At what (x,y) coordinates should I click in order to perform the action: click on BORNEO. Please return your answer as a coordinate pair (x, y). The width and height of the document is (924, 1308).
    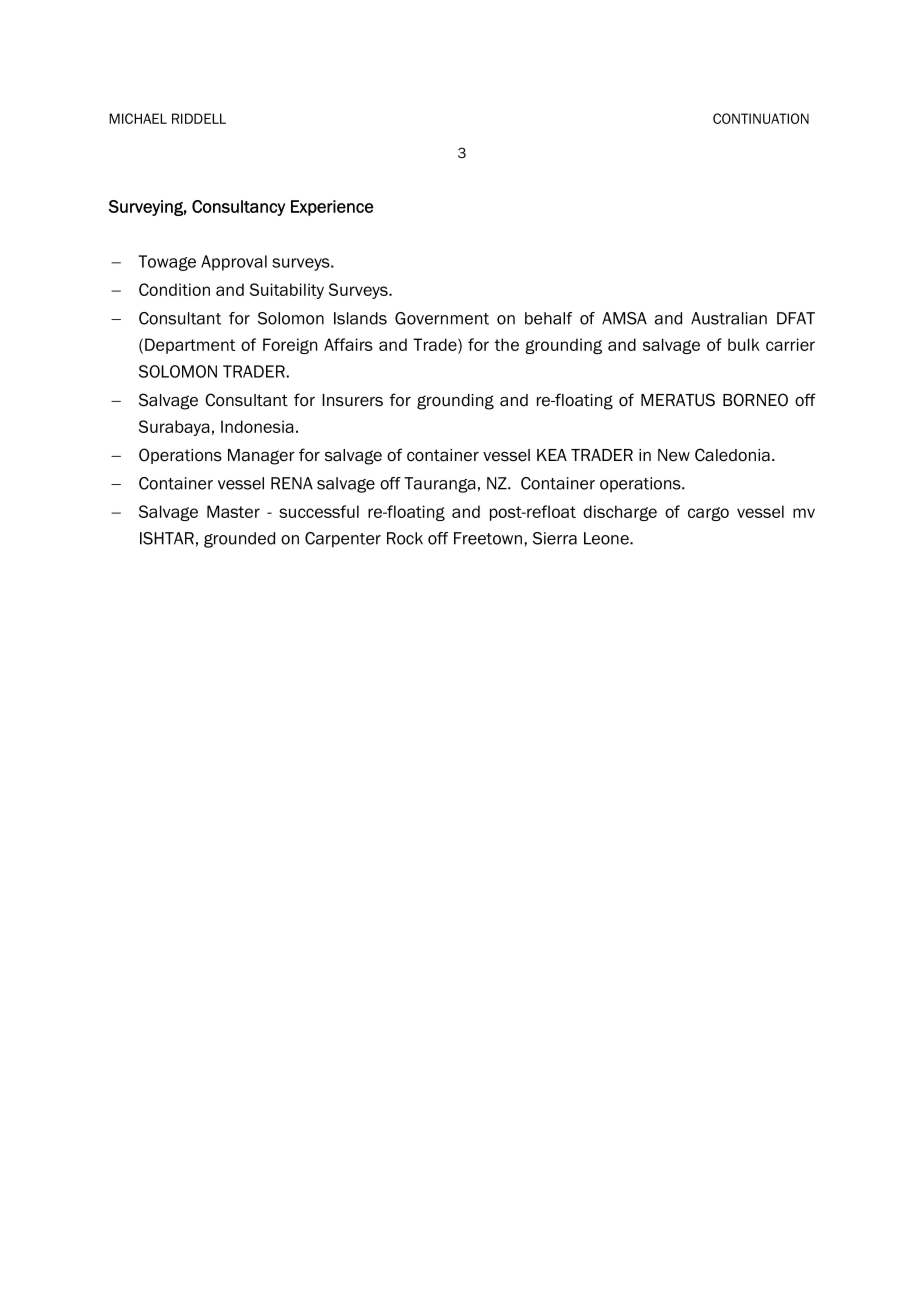
    Looking at the image, I should click on (755, 400).
